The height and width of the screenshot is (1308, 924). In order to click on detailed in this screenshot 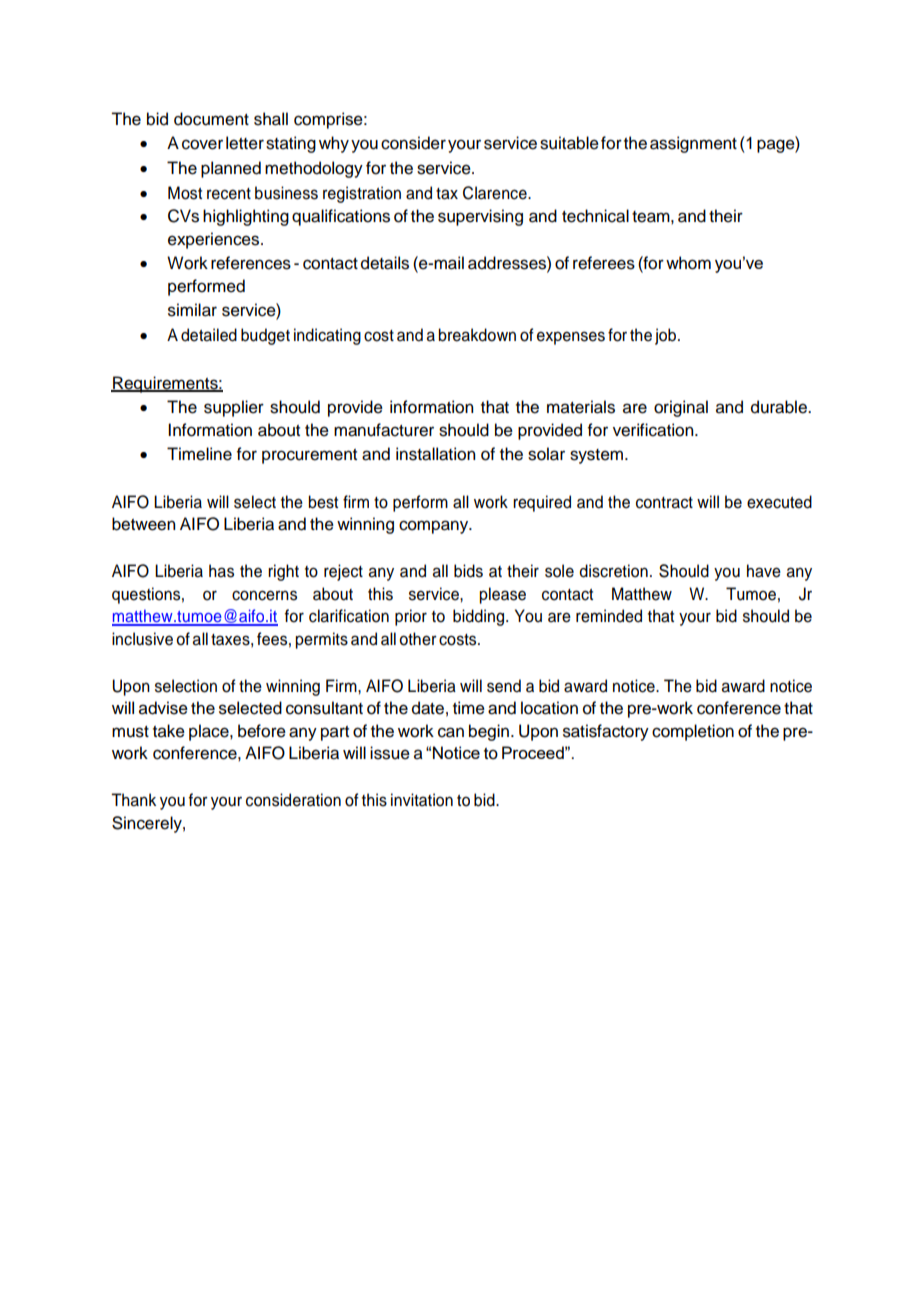, I will do `click(209, 335)`.
